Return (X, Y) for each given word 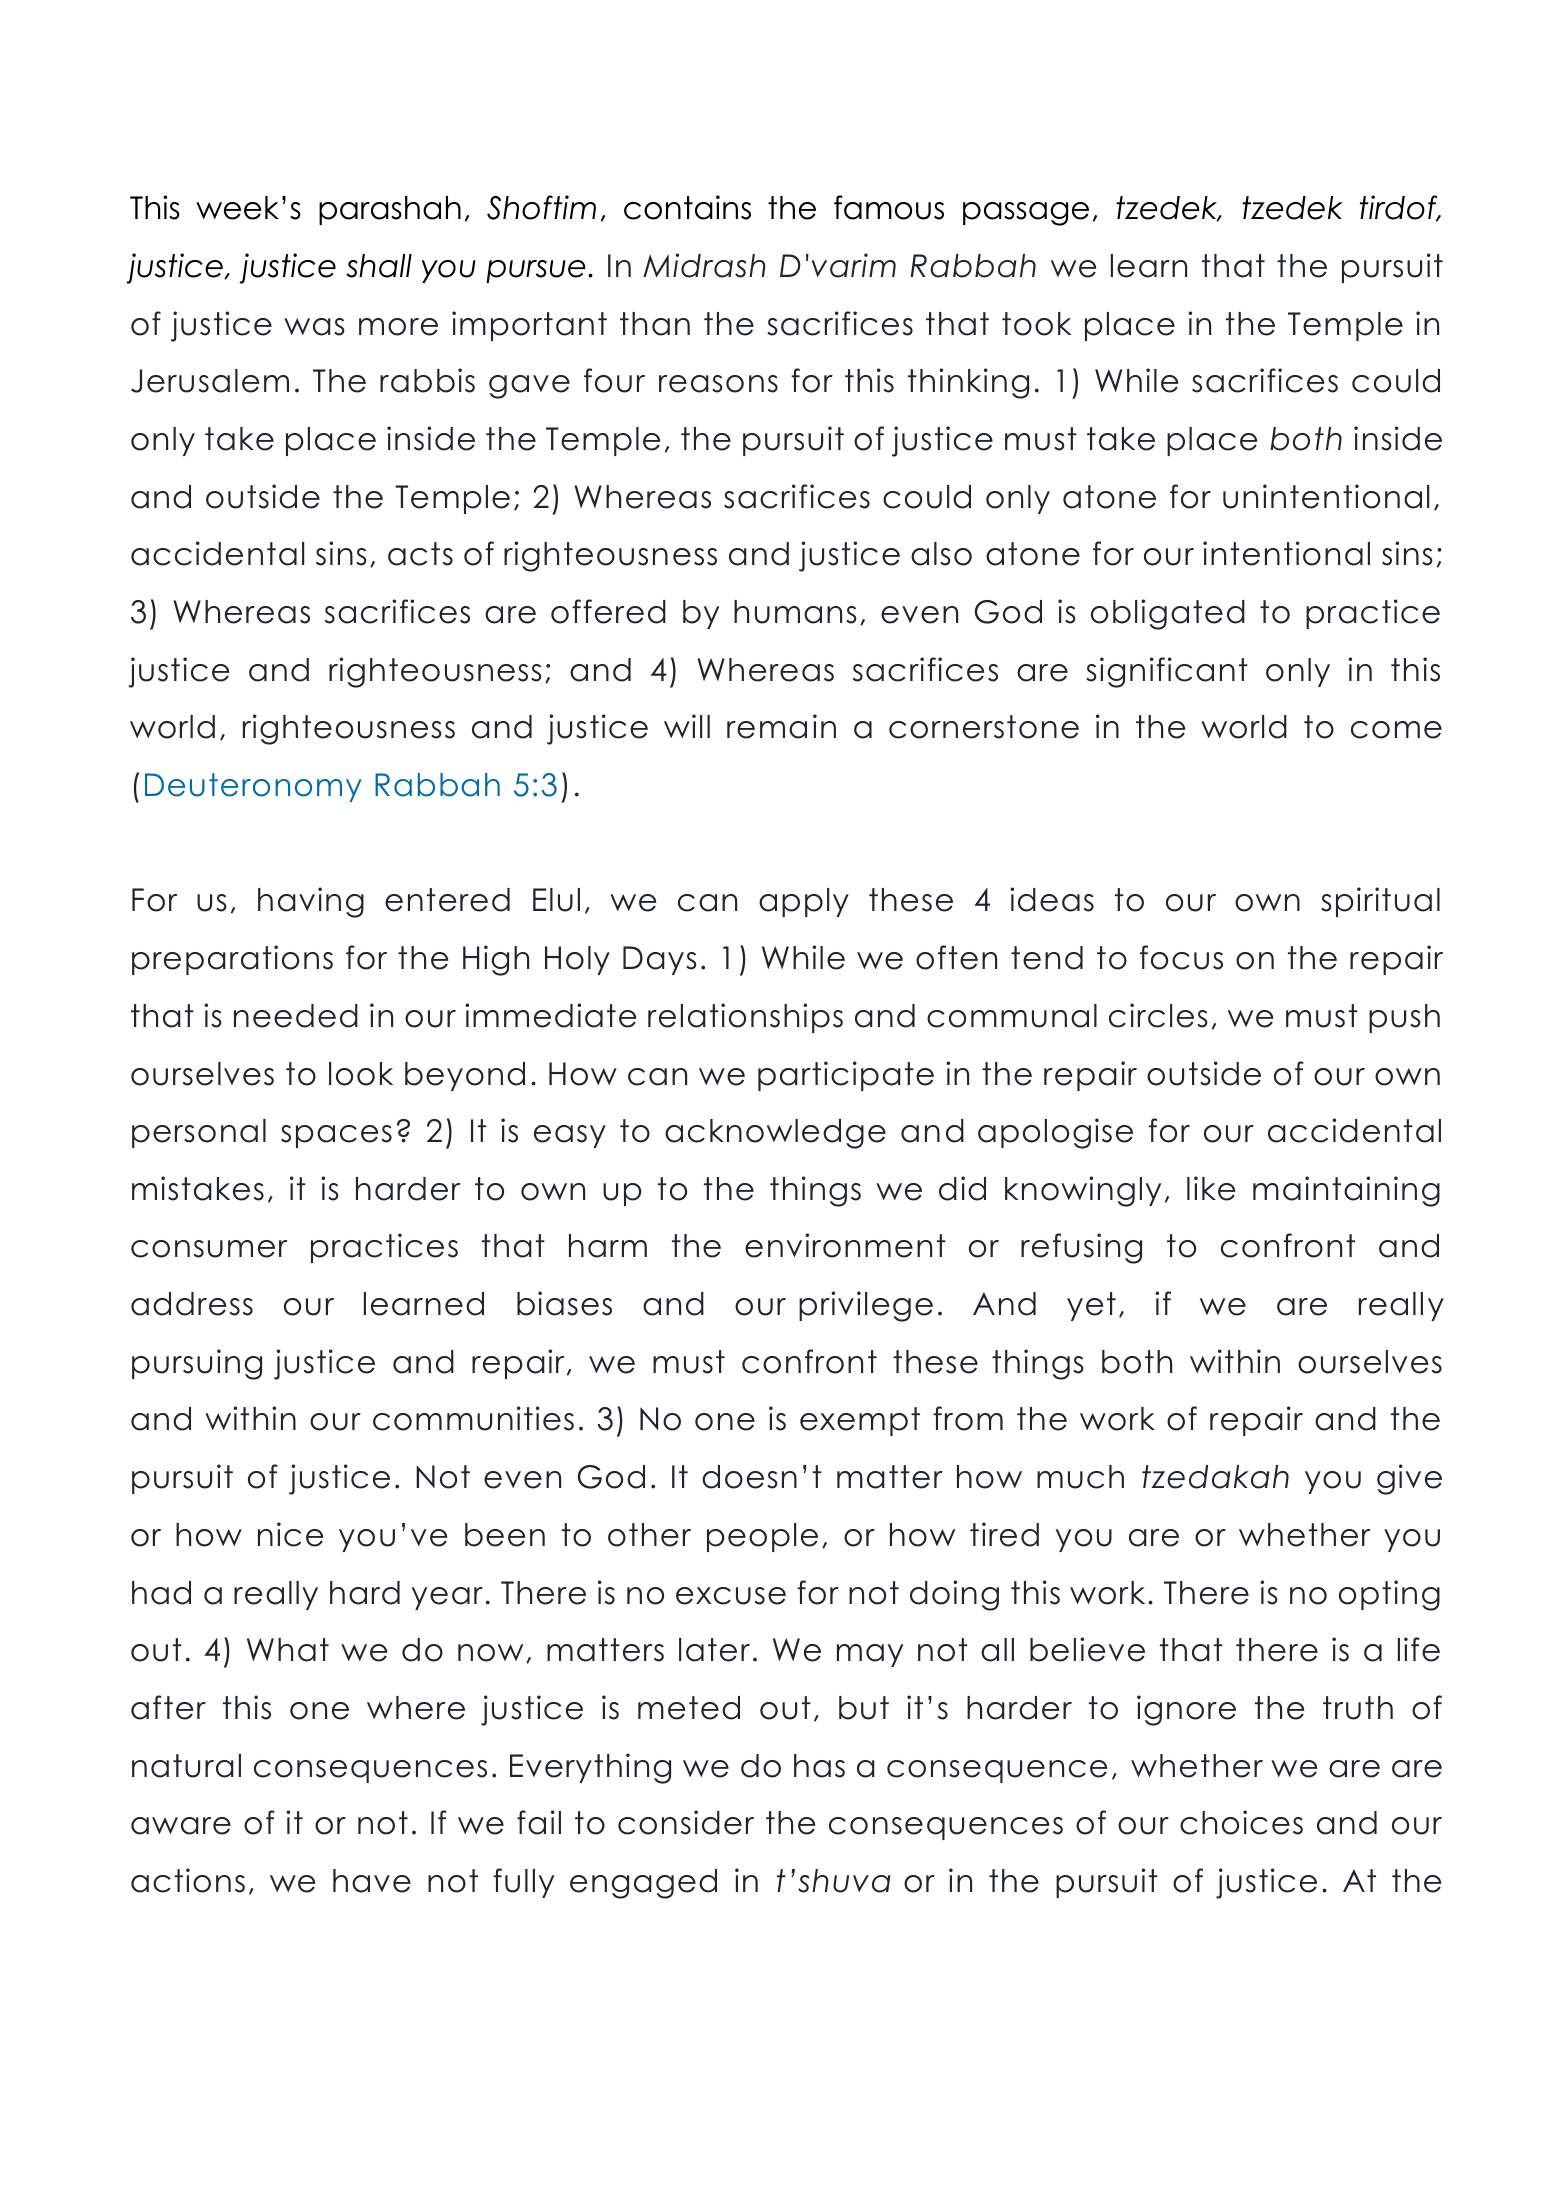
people (762, 1537)
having (311, 902)
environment (845, 1245)
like (1211, 1188)
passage (1026, 214)
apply (804, 902)
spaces (336, 1136)
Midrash (704, 265)
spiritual (1380, 902)
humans (795, 612)
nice (290, 1534)
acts (420, 554)
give (1409, 1479)
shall (379, 266)
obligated (1168, 614)
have (372, 1881)
